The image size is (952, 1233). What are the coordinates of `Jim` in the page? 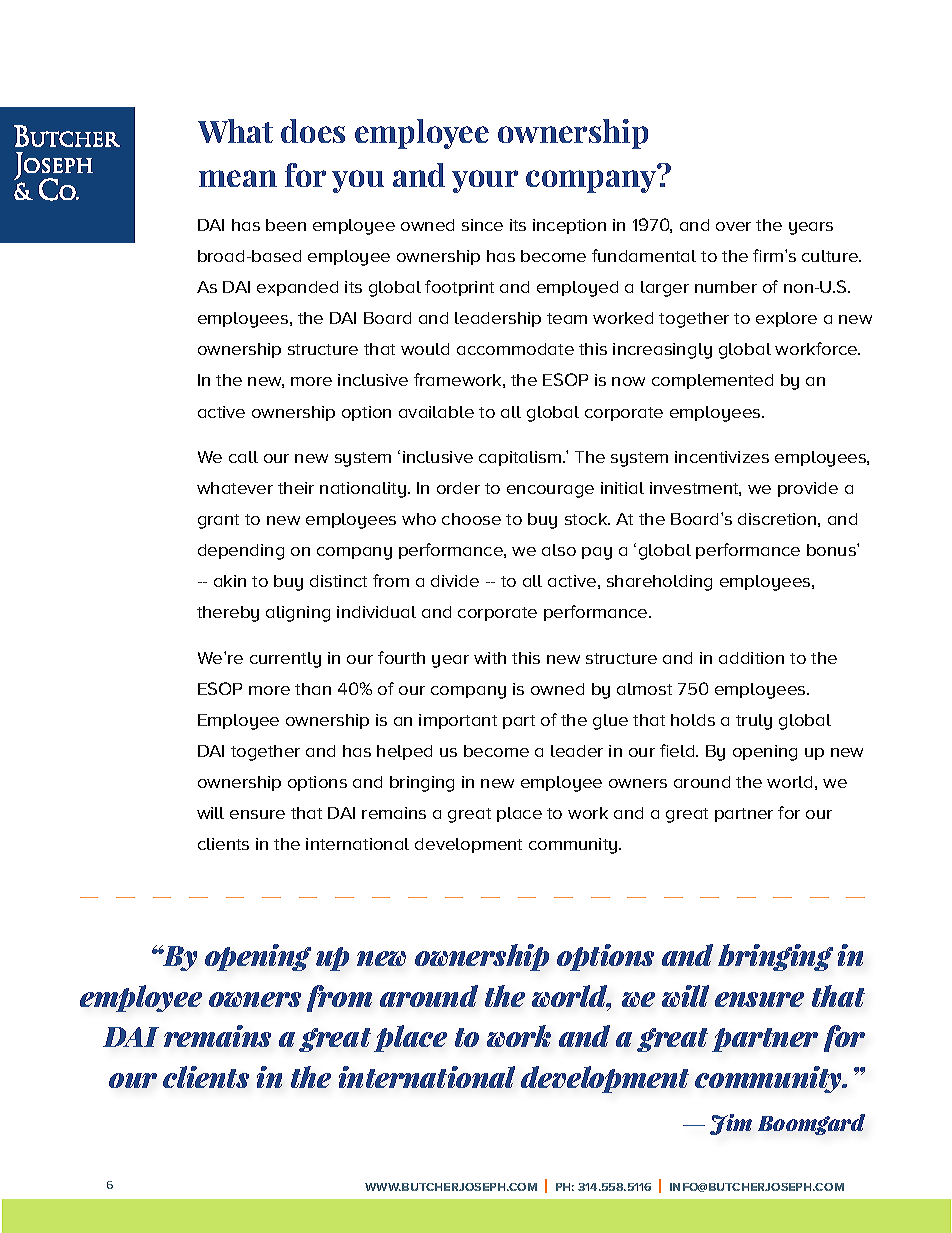 It's located at (731, 1124).
